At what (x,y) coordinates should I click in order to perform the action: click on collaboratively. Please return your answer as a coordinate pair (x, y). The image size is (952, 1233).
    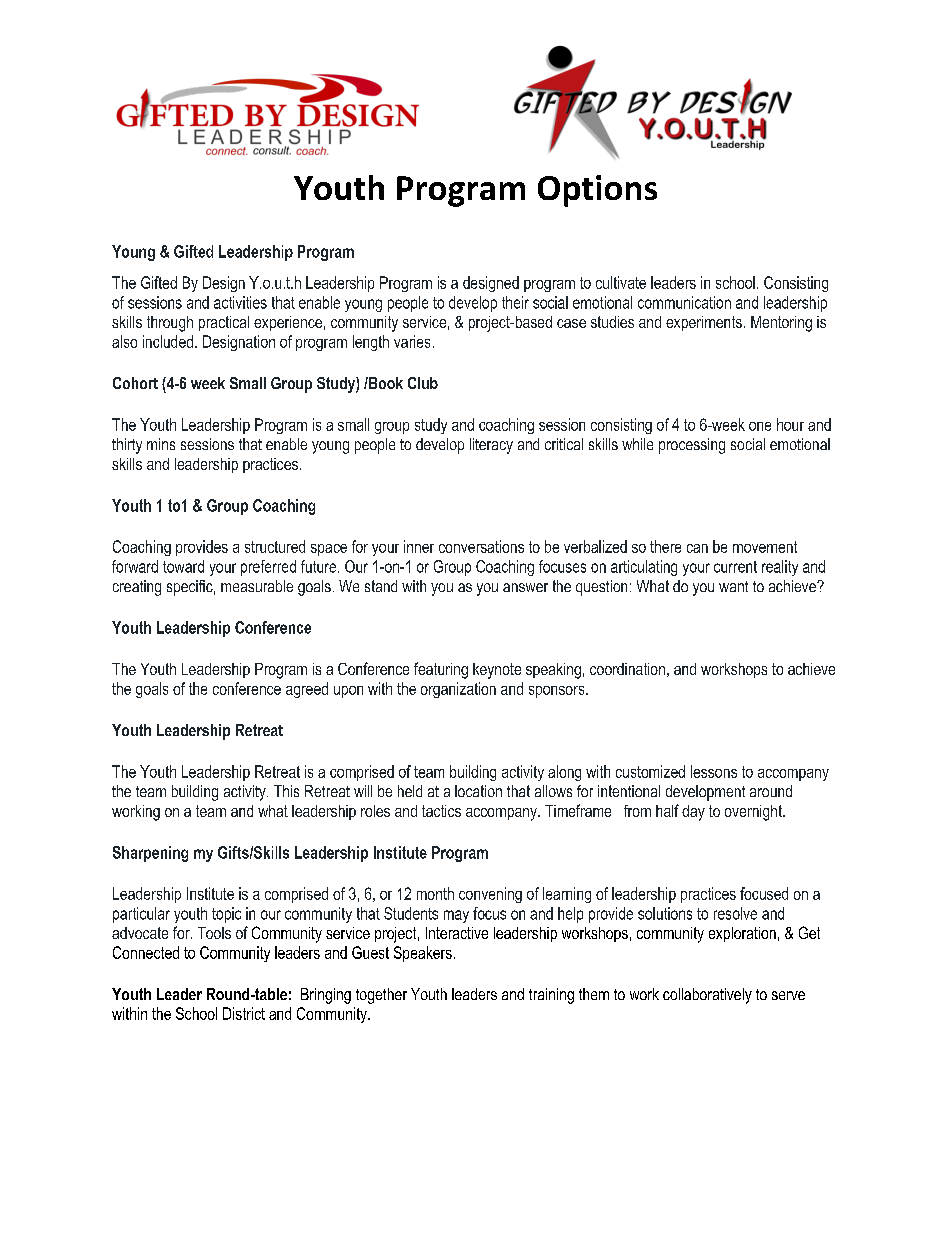
    Looking at the image, I should click on (707, 996).
